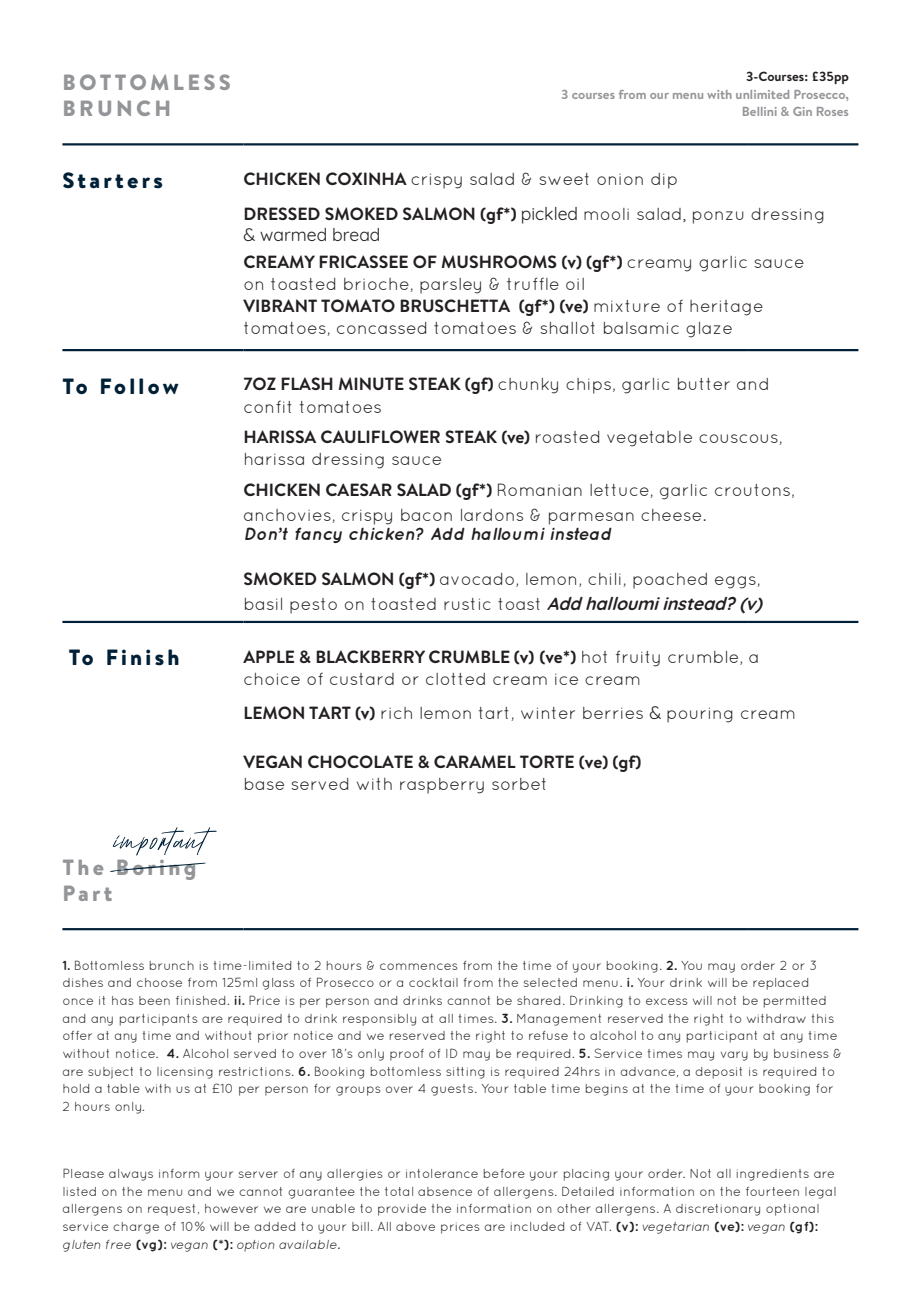 This screenshot has width=924, height=1311. Describe the element at coordinates (282, 213) in the screenshot. I see `DRESSED` at that location.
